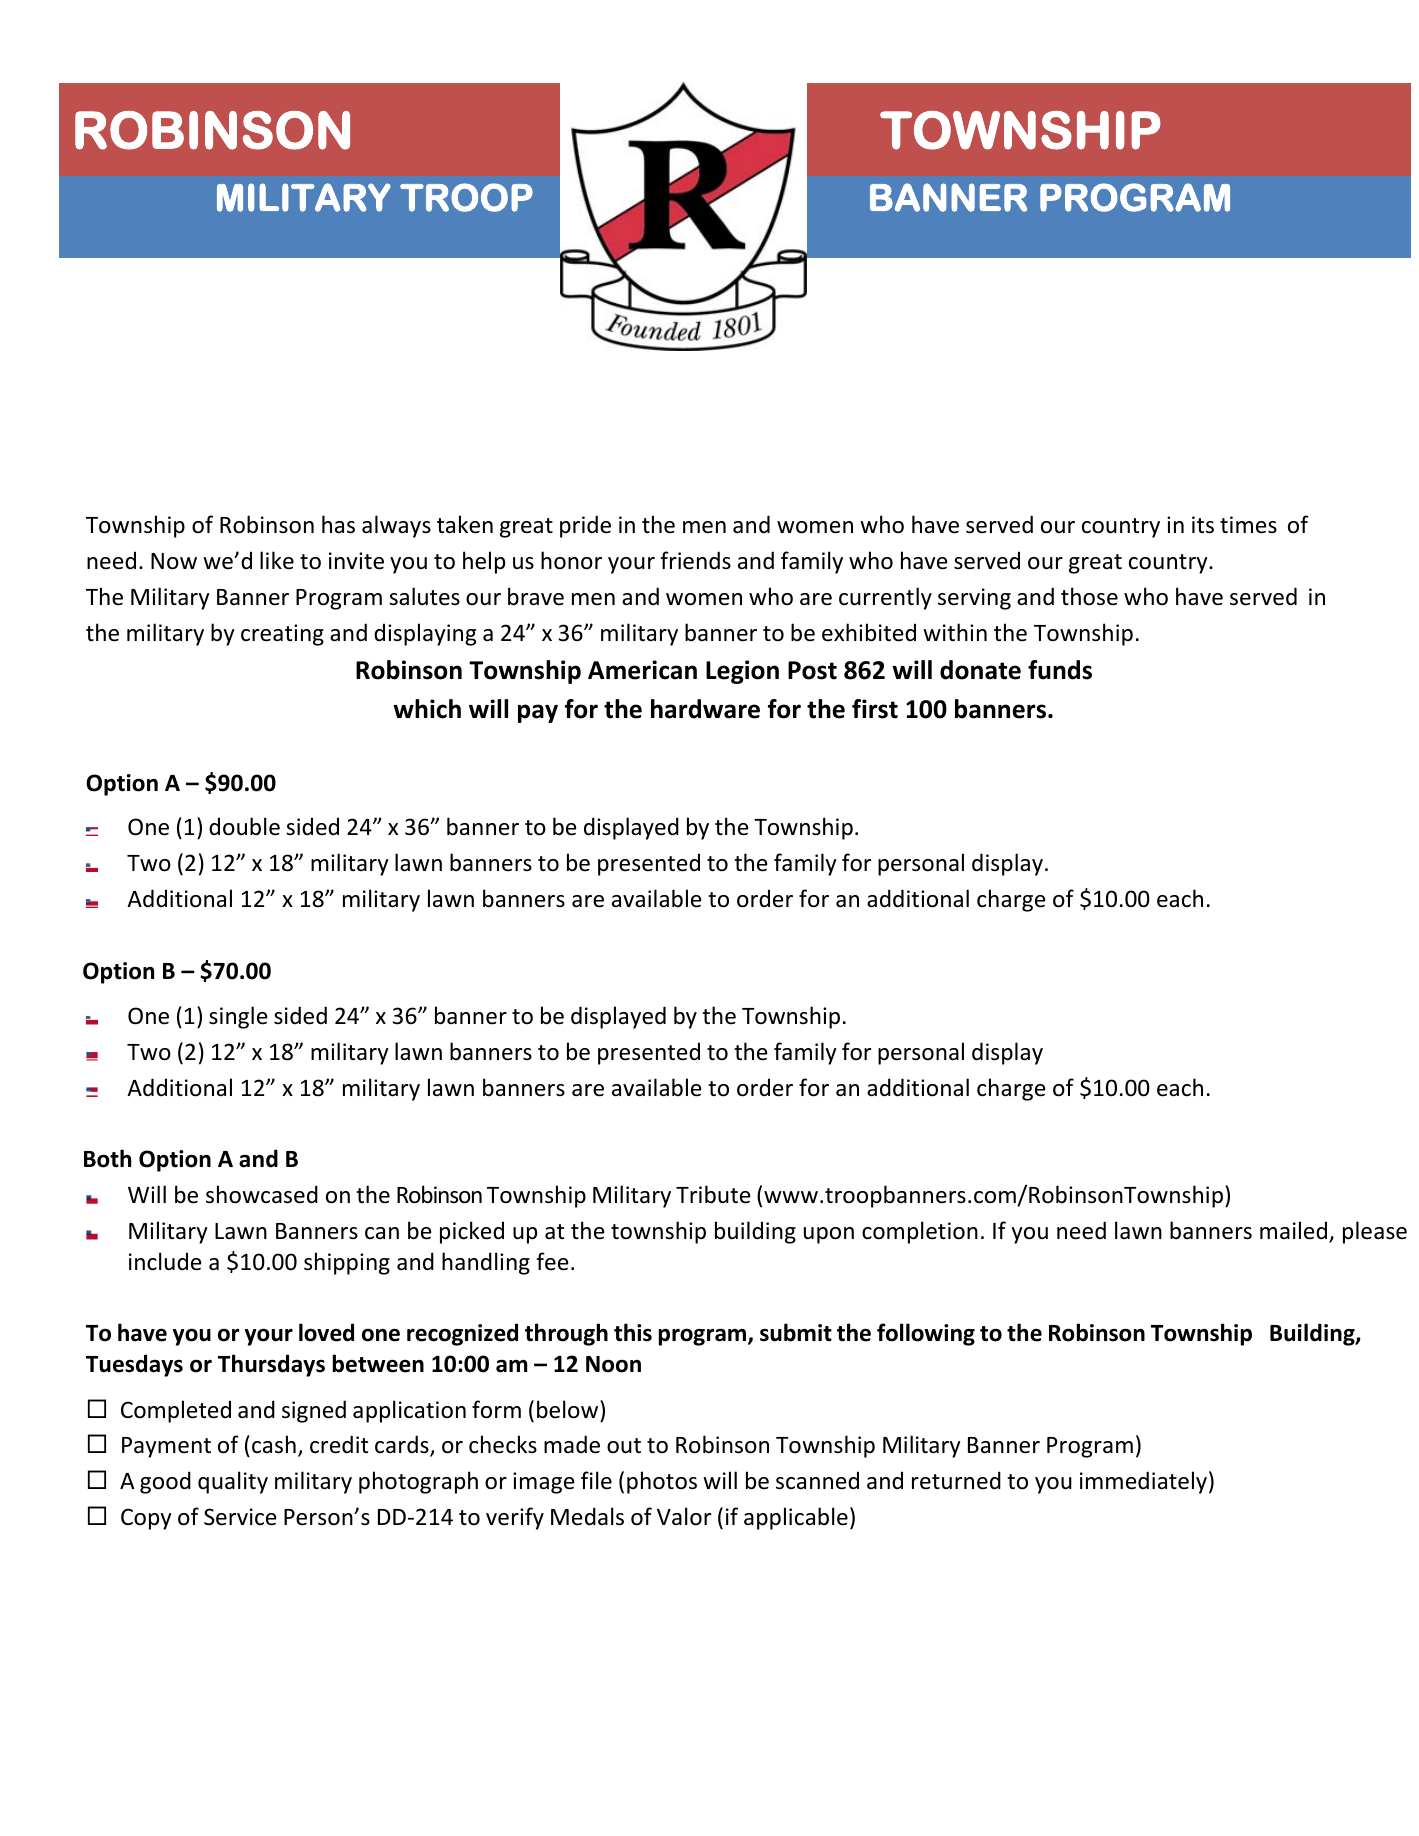 Image resolution: width=1419 pixels, height=1836 pixels. I want to click on like, so click(277, 560).
